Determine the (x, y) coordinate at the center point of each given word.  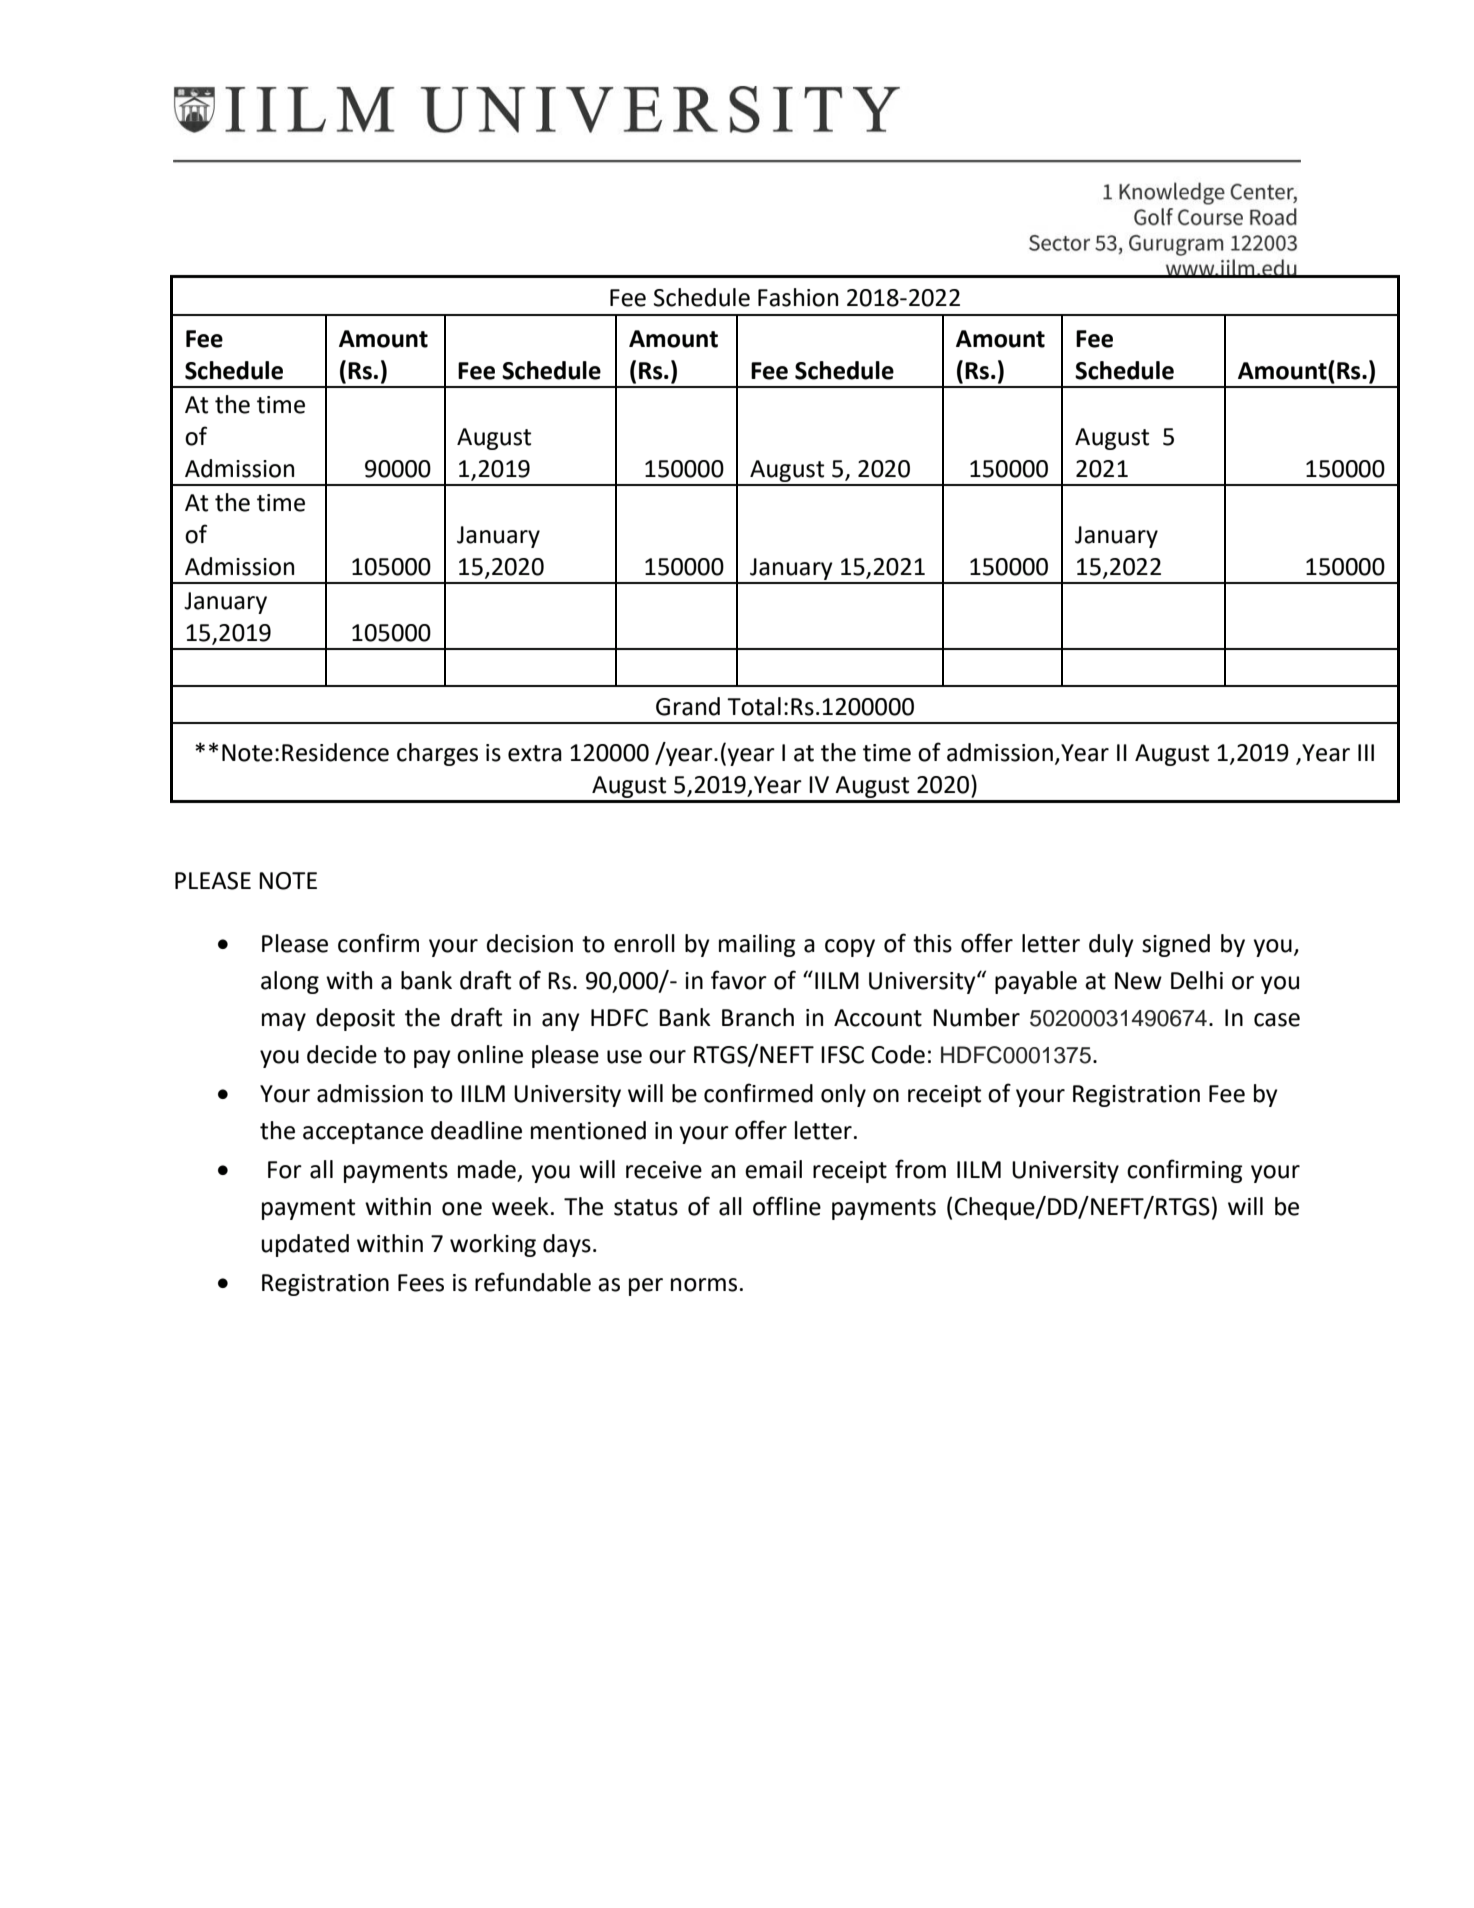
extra (535, 753)
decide (342, 1054)
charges (437, 754)
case (1277, 1020)
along (290, 982)
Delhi (1197, 980)
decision (530, 943)
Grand (688, 706)
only (843, 1095)
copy (850, 948)
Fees (421, 1283)
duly (1111, 945)
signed (1176, 945)
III (1366, 752)
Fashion (798, 297)
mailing (757, 945)
